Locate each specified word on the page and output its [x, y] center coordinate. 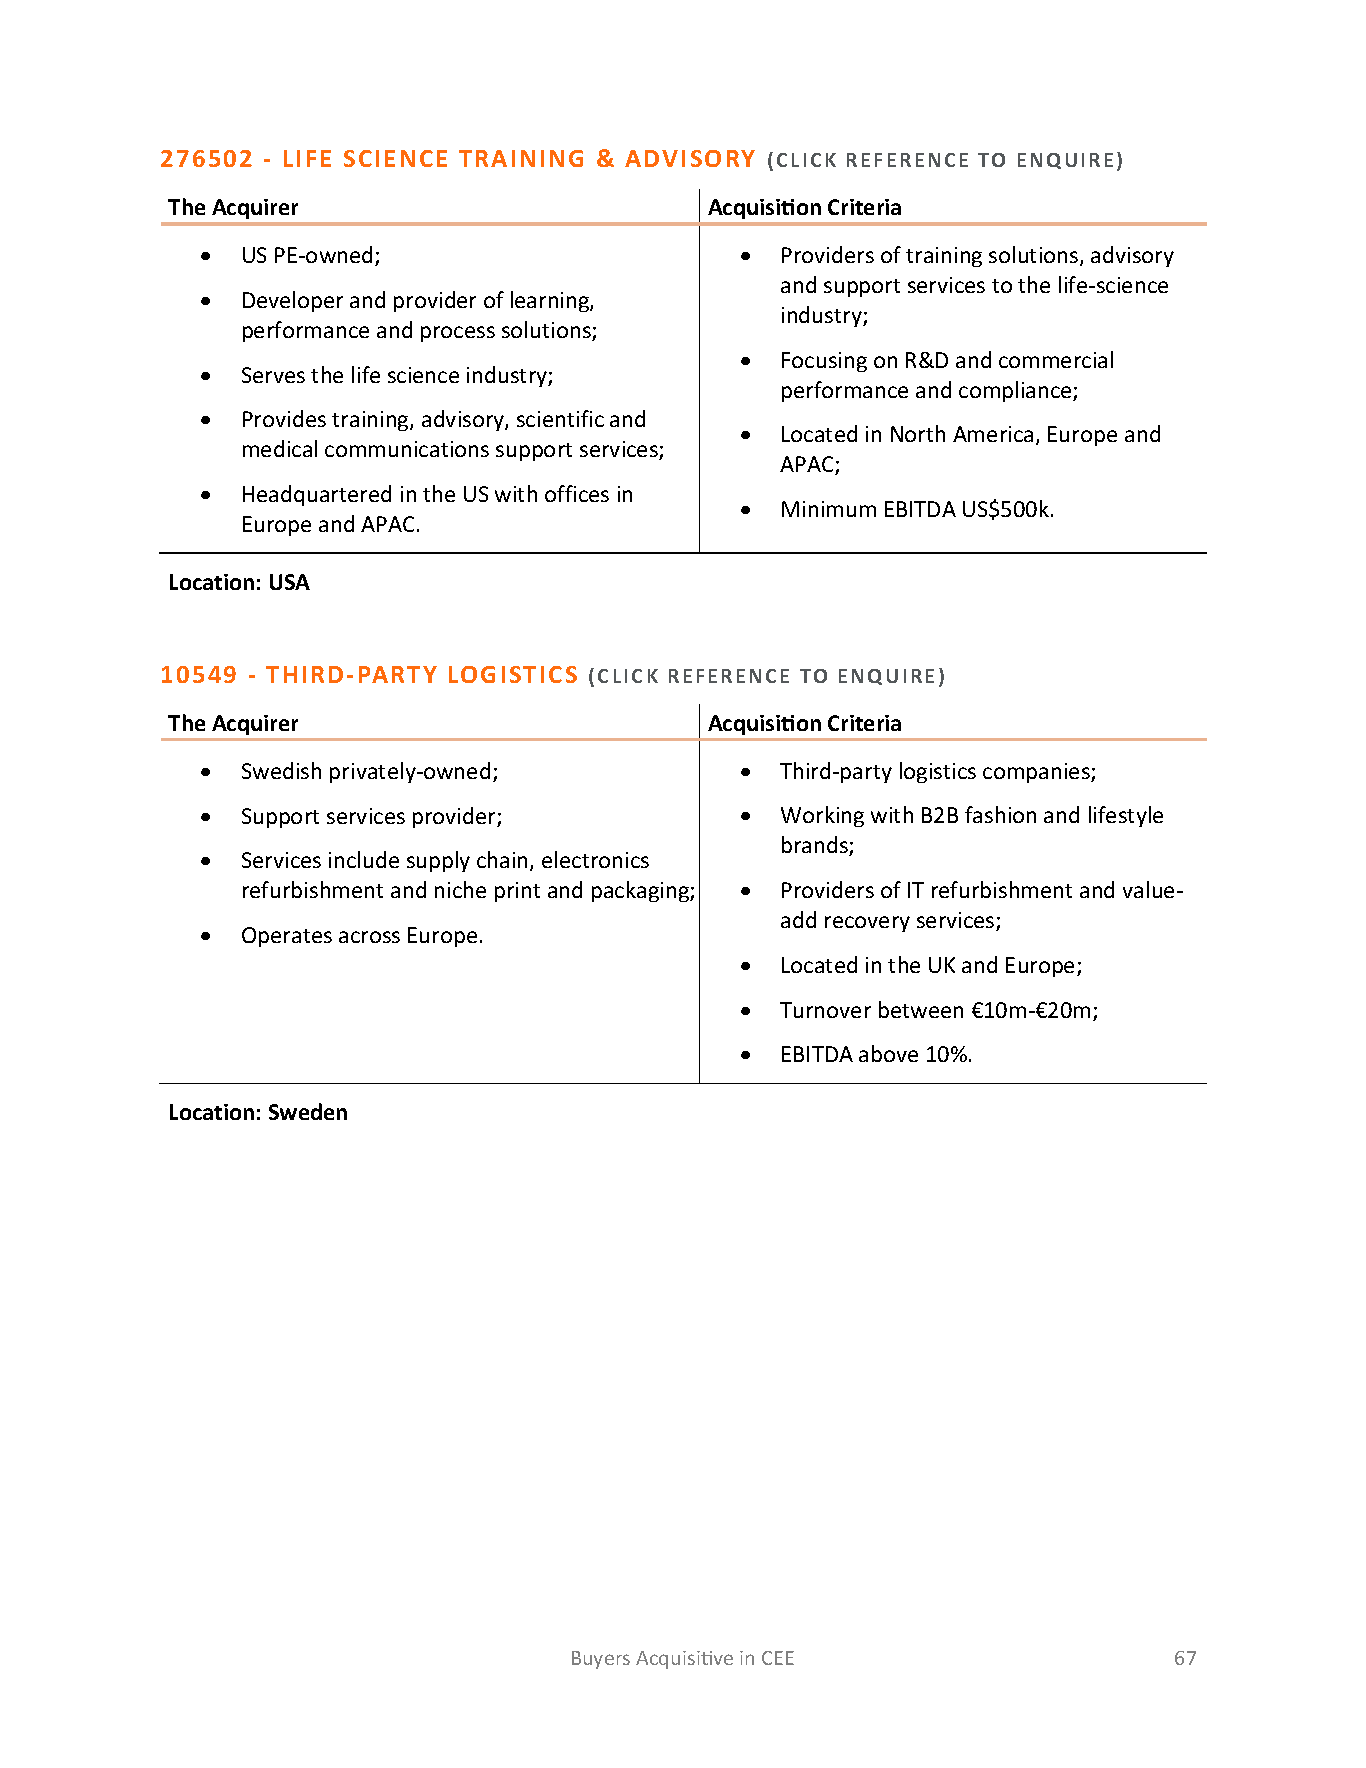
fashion [1000, 814]
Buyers [601, 1660]
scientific [560, 418]
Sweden [308, 1111]
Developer [293, 301]
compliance [1016, 391]
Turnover [825, 1010]
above [888, 1053]
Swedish [281, 770]
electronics [595, 859]
